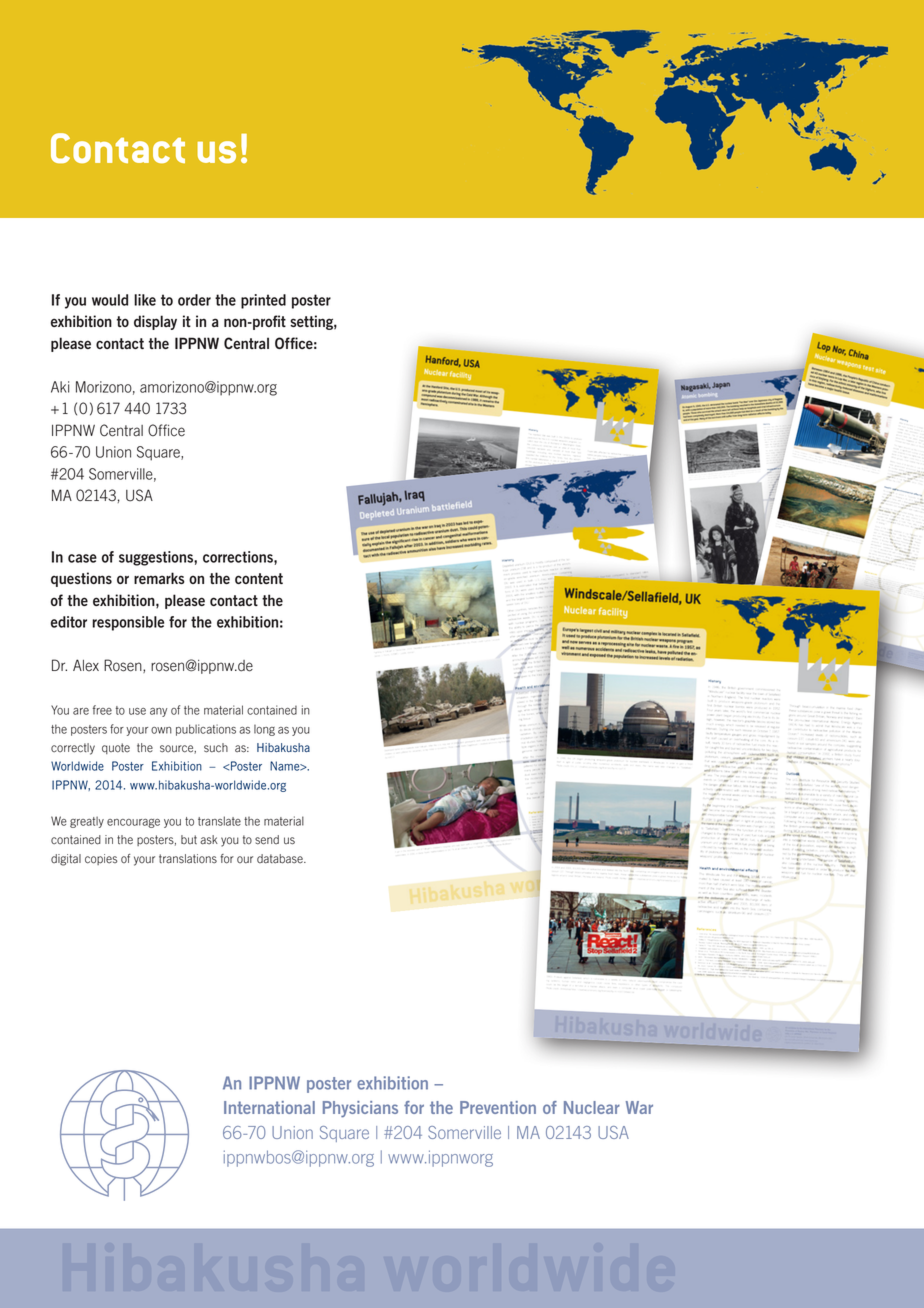 The image size is (924, 1308). Describe the element at coordinates (263, 301) in the page. I see `printed` at that location.
